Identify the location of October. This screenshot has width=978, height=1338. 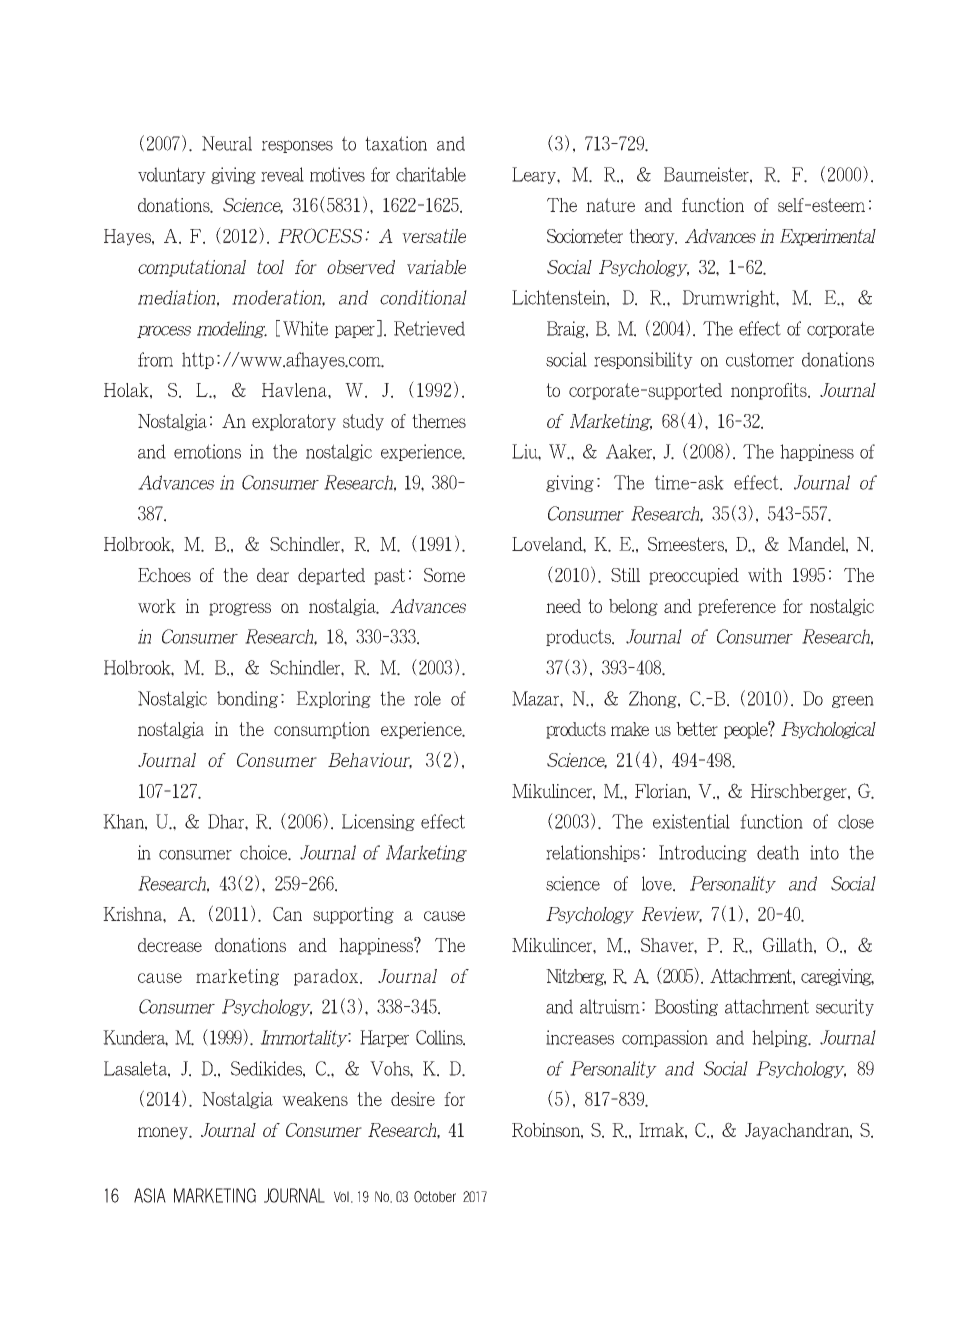
(435, 1197).
